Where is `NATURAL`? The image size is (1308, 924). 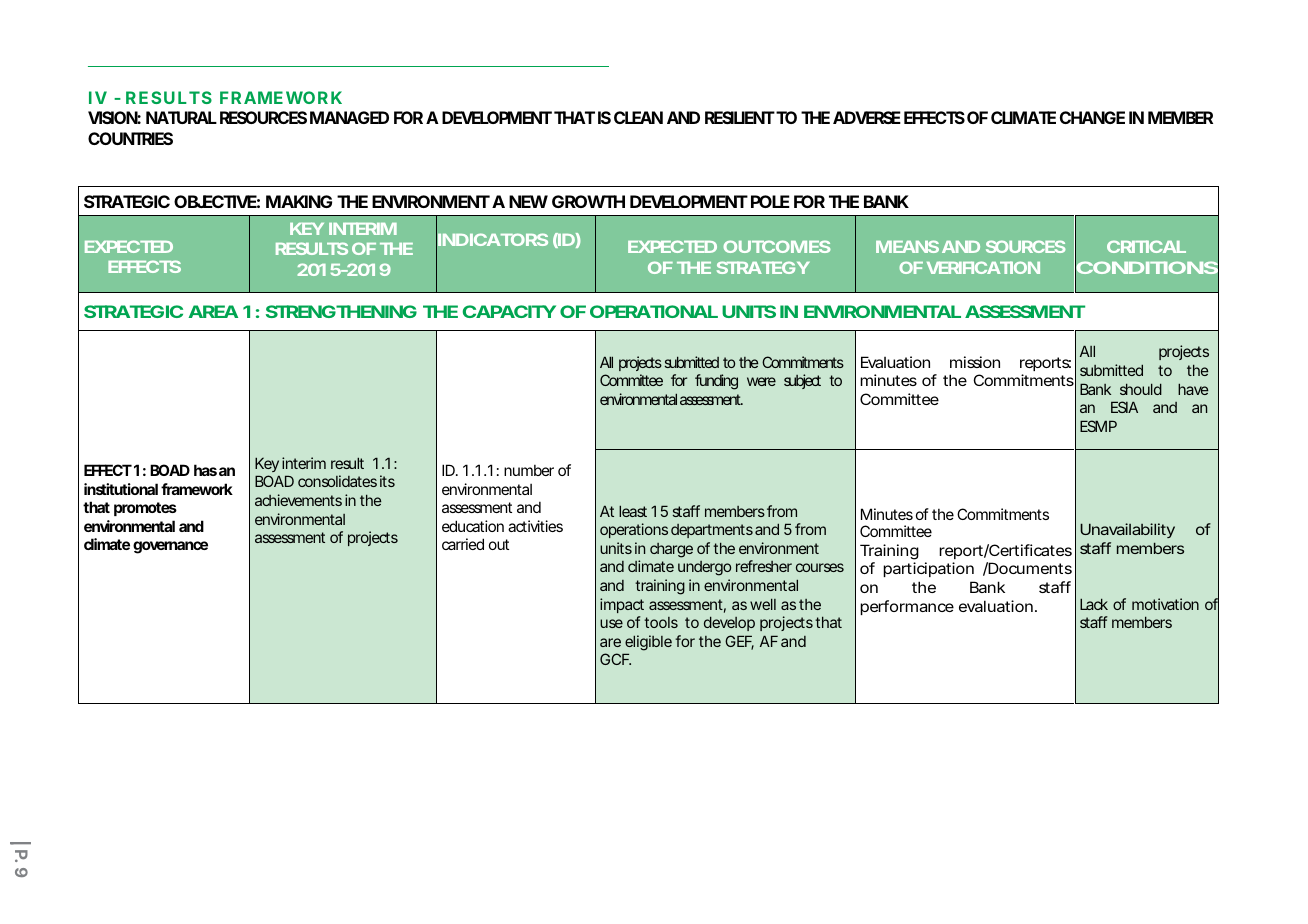 NATURAL is located at coordinates (181, 117).
